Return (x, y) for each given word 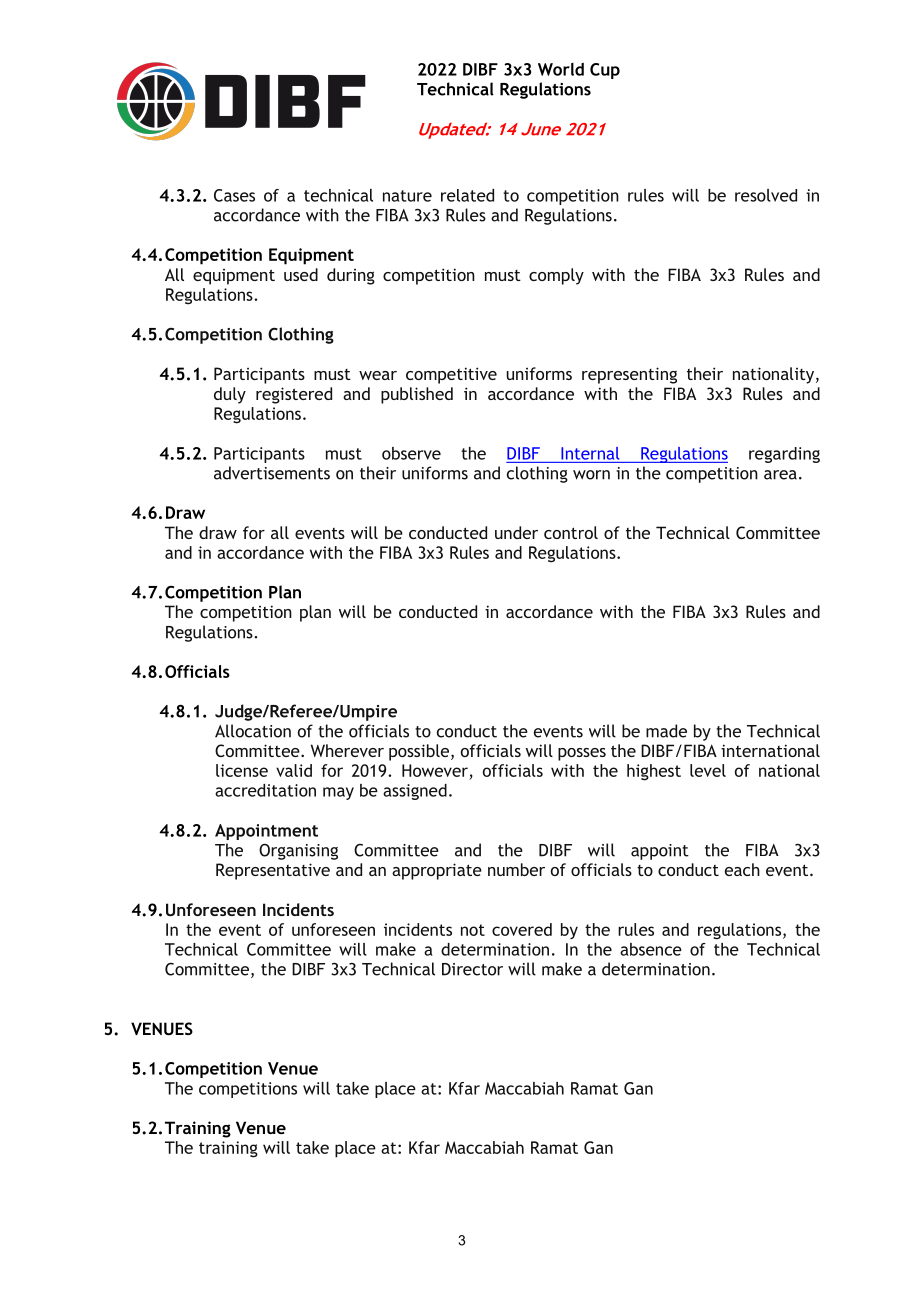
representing (629, 375)
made (666, 731)
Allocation (253, 731)
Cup (605, 71)
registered (294, 395)
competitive (451, 375)
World (561, 69)
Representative (273, 871)
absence (651, 949)
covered (522, 929)
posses (582, 754)
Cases (234, 195)
